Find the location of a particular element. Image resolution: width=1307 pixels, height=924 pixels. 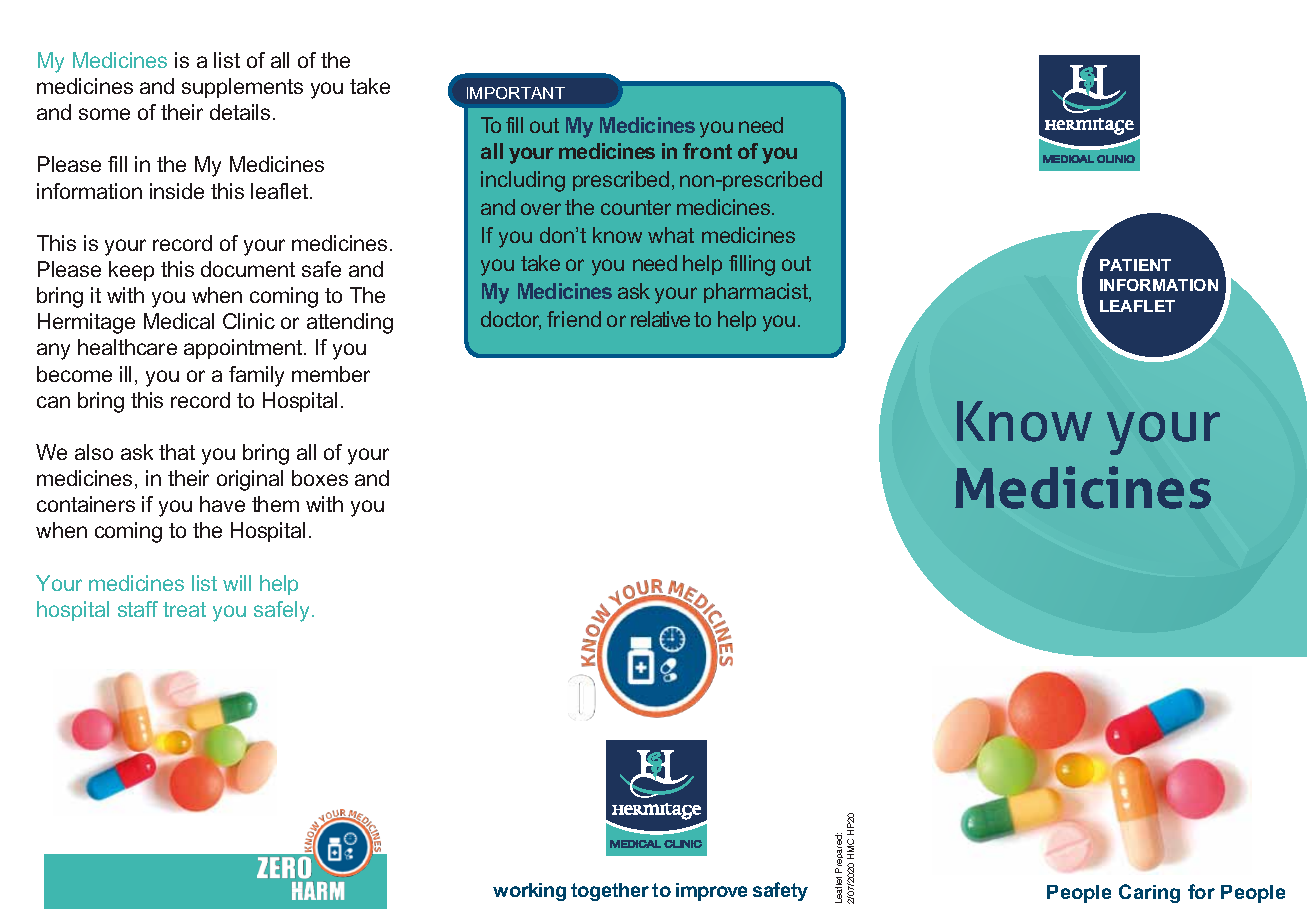

front is located at coordinates (707, 151).
